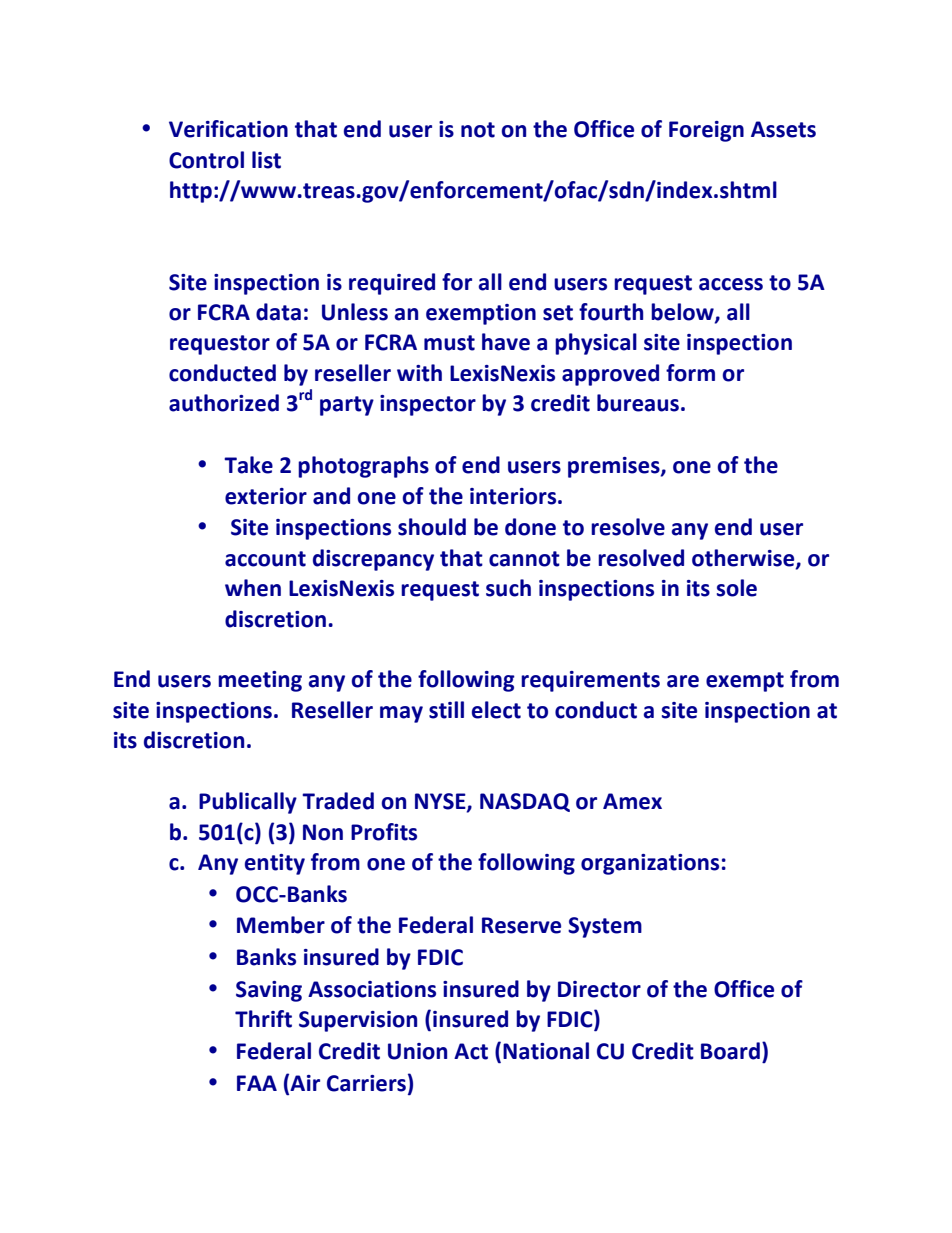 The image size is (952, 1233). What do you see at coordinates (471, 1051) in the screenshot?
I see `Act` at bounding box center [471, 1051].
